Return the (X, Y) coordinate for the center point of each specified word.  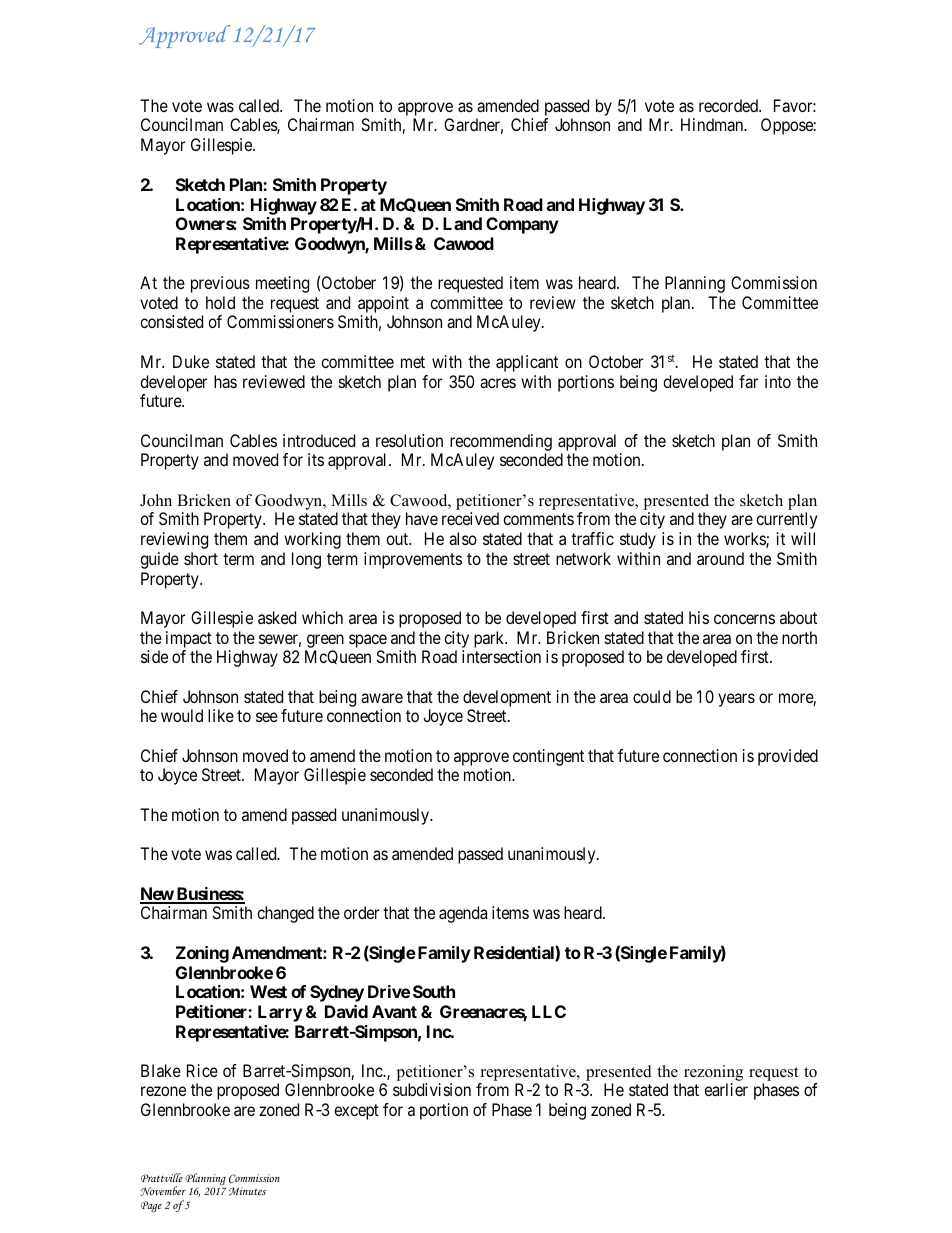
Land (462, 223)
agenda (463, 914)
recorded (729, 105)
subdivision (432, 1089)
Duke (191, 361)
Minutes (247, 1191)
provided (788, 757)
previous (220, 284)
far (748, 381)
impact (189, 639)
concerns (744, 619)
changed (285, 914)
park (490, 639)
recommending (501, 442)
